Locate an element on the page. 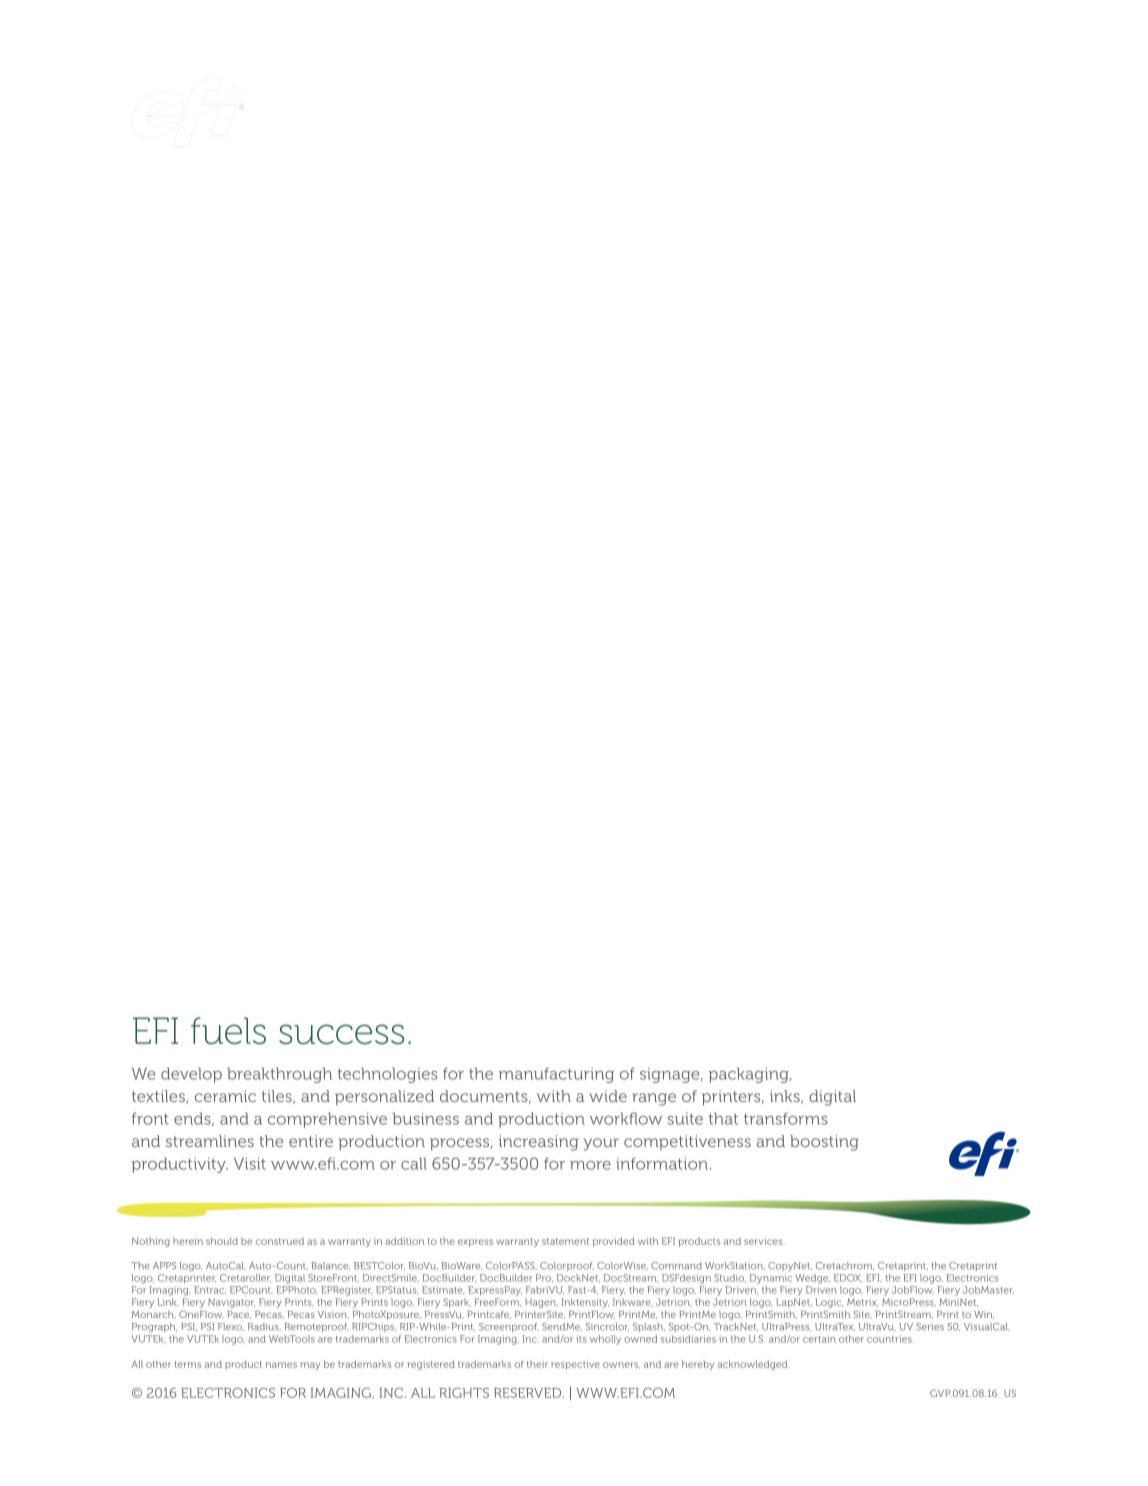  RESERVED is located at coordinates (529, 1393).
